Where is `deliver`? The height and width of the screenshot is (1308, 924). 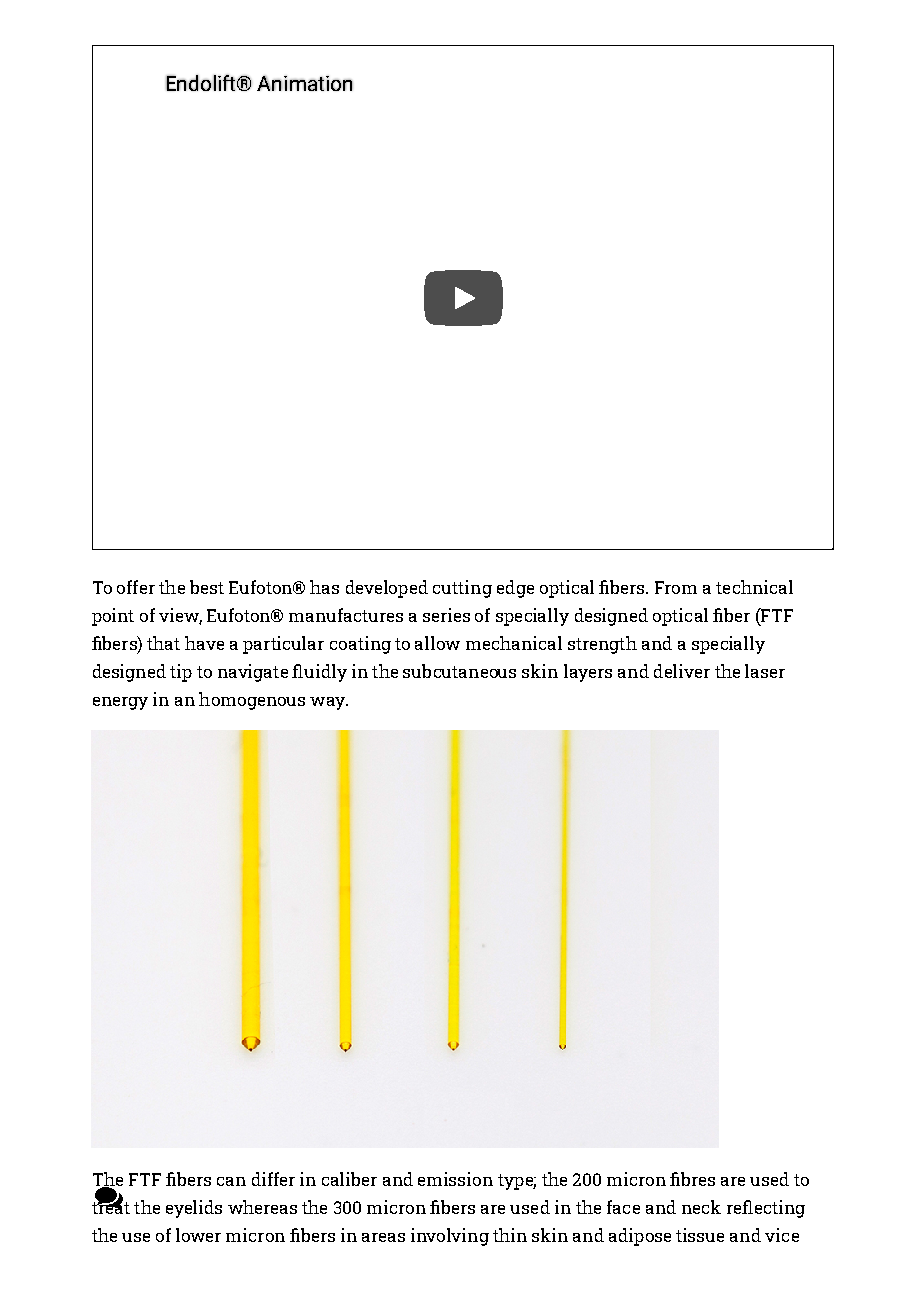
deliver is located at coordinates (682, 671).
